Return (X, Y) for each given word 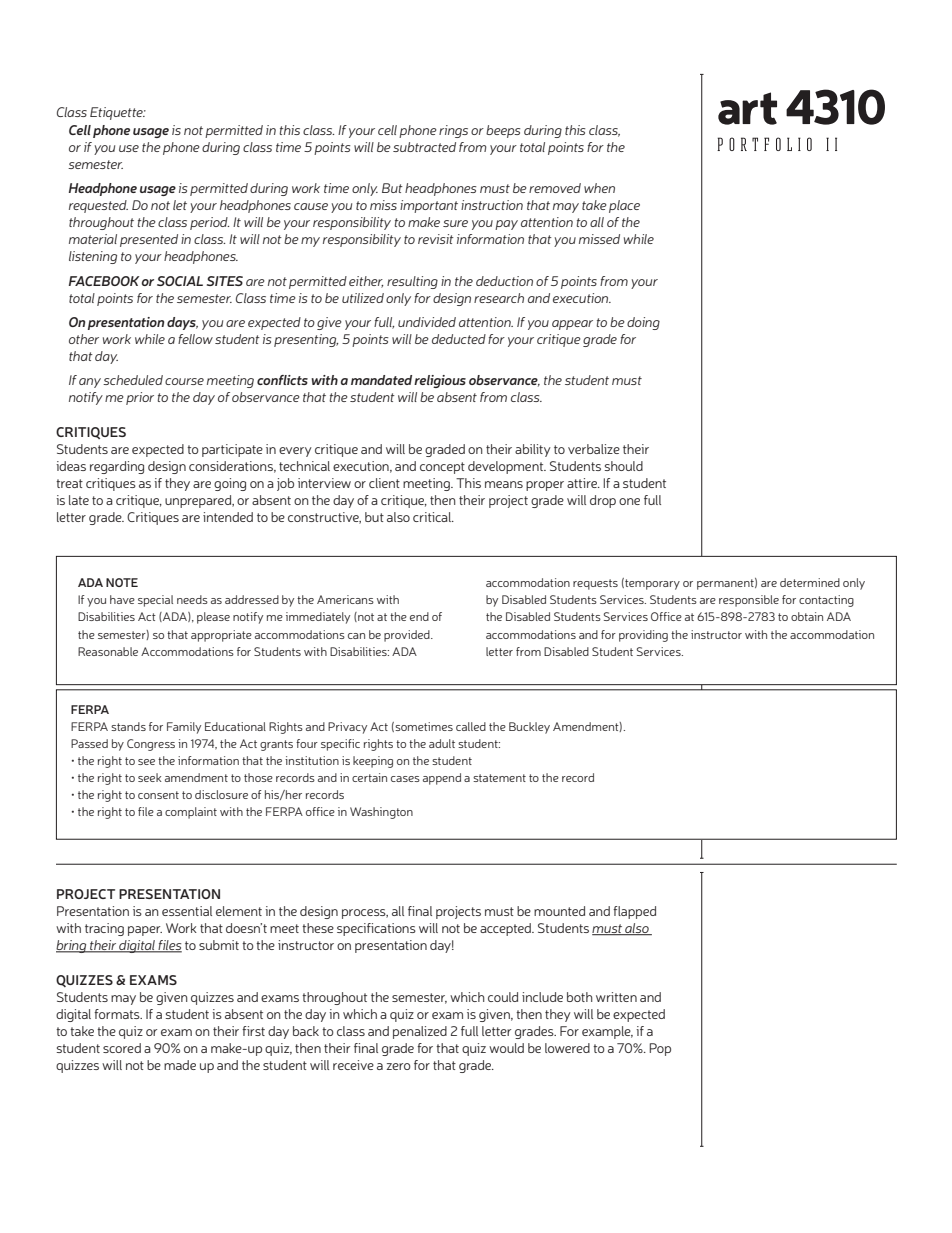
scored (122, 1048)
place (624, 206)
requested (98, 206)
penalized (420, 1032)
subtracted (424, 147)
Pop (660, 1049)
